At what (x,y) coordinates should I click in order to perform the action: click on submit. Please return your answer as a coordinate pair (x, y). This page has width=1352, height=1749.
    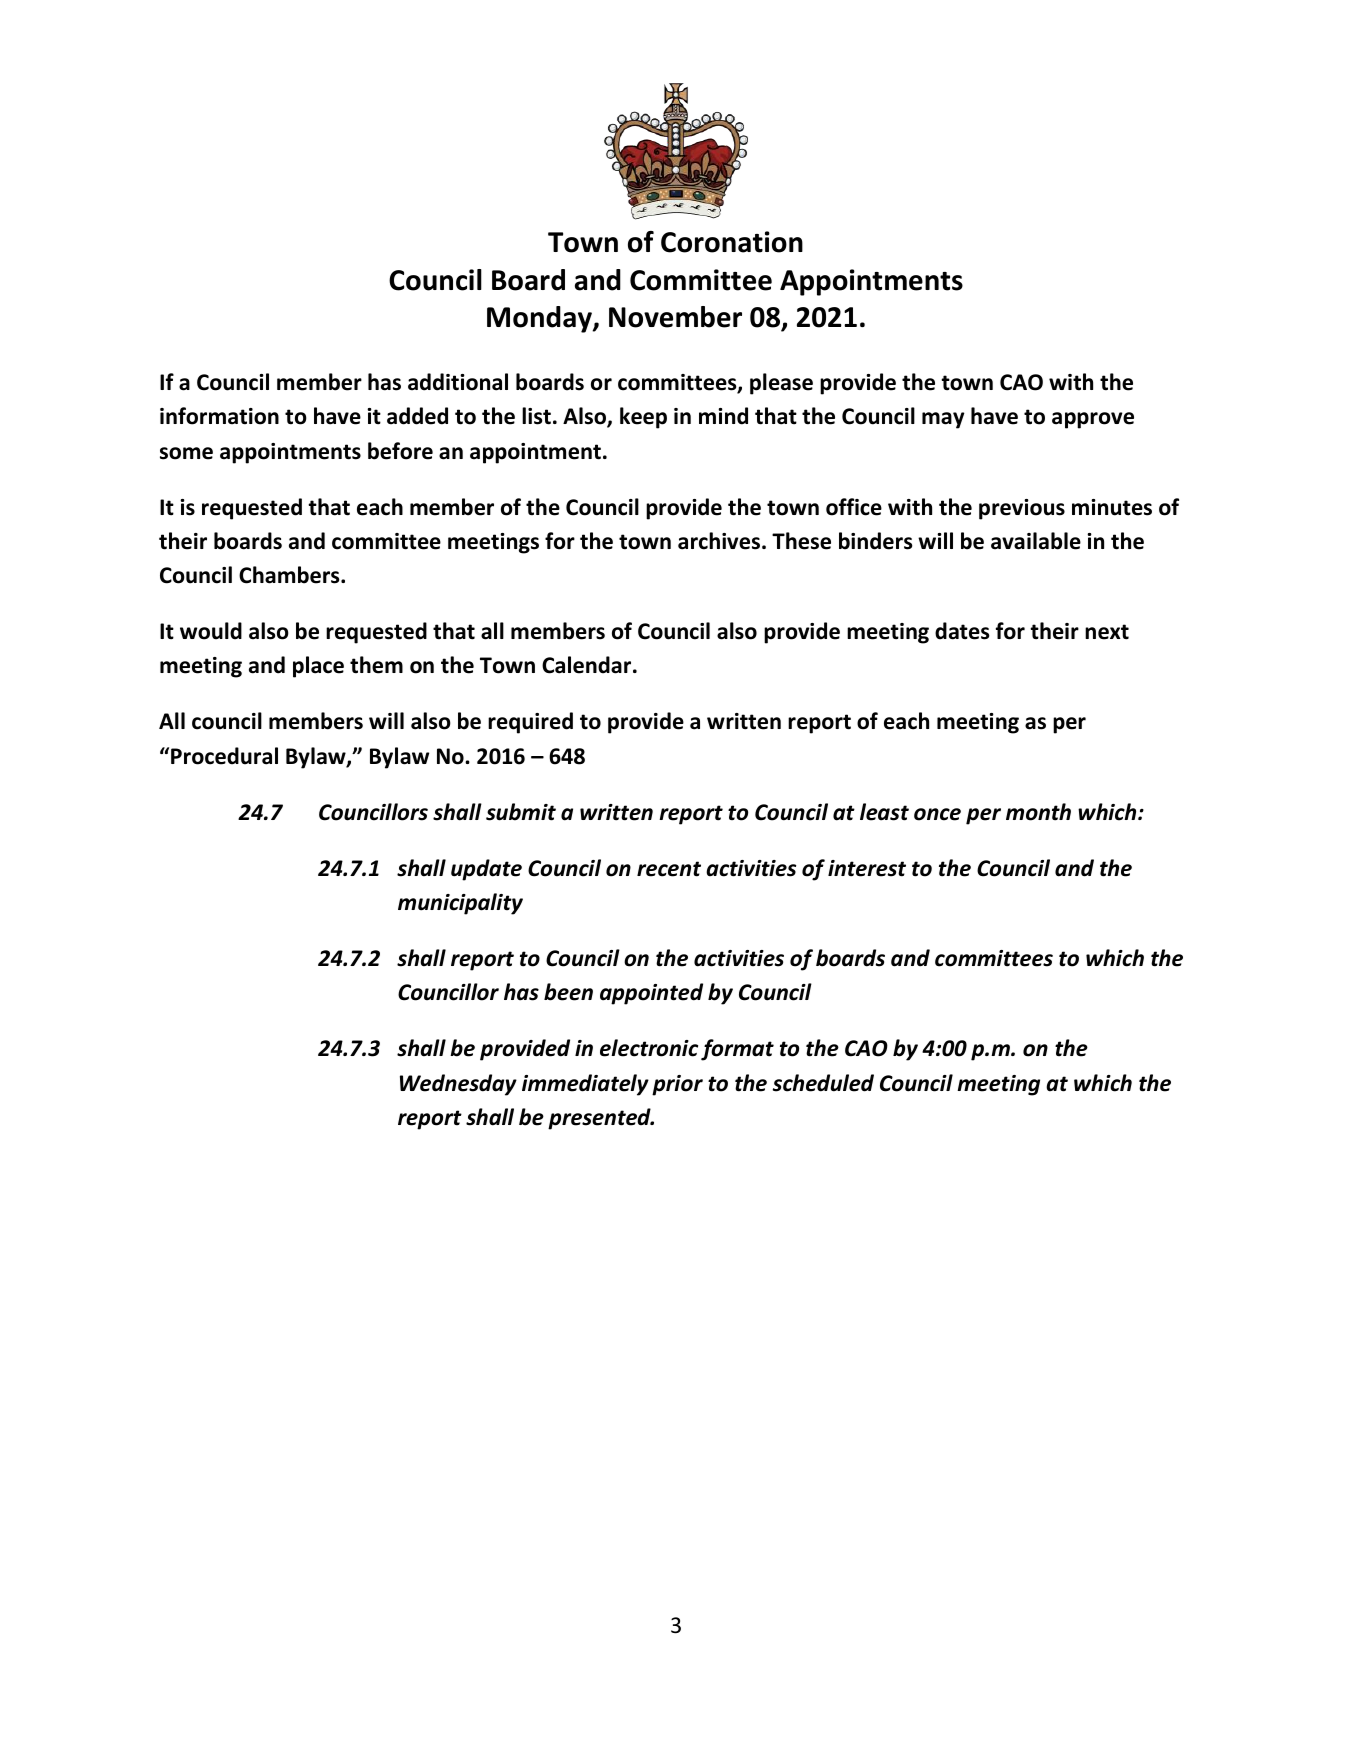
    Looking at the image, I should click on (521, 812).
